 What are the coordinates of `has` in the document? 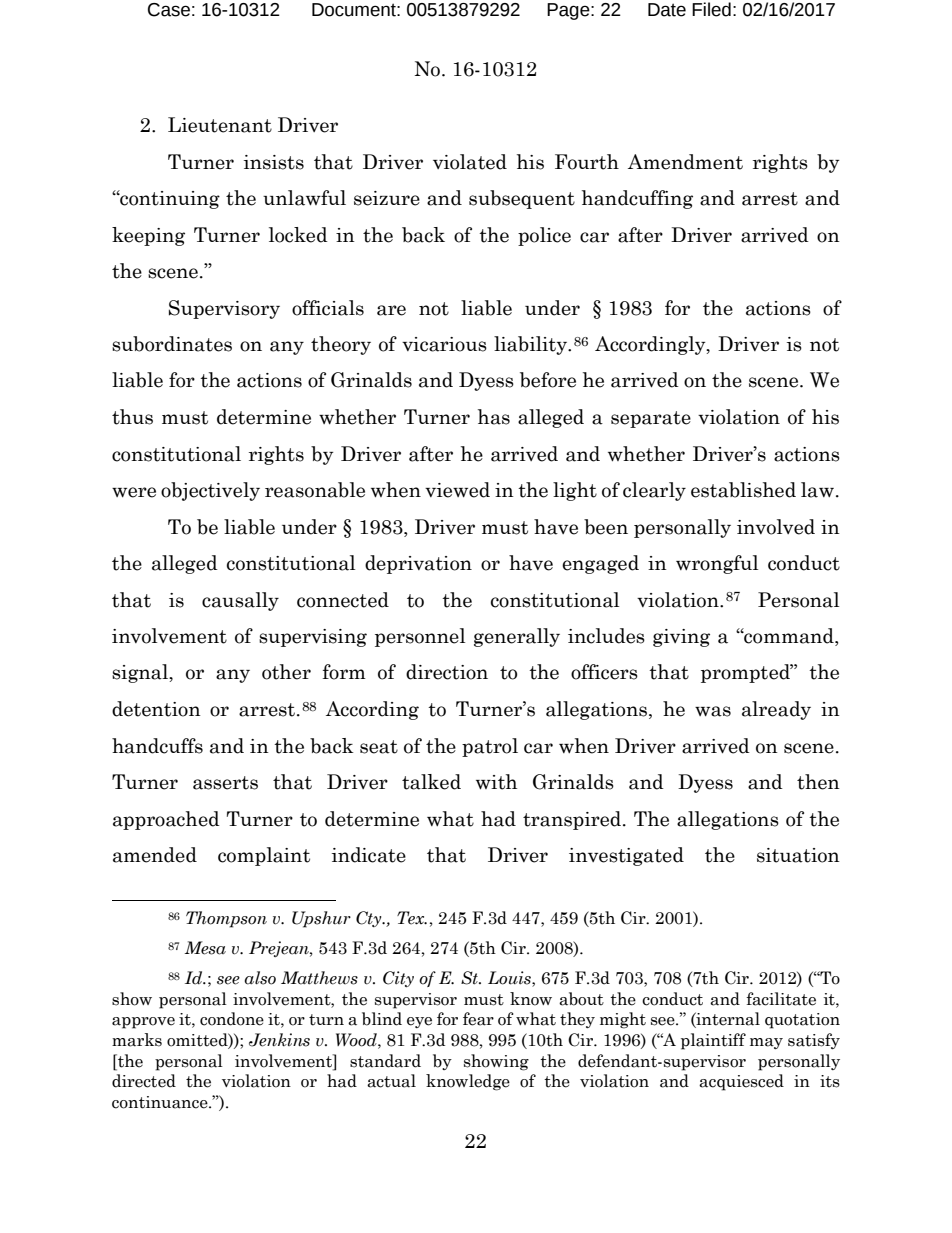 It's located at (494, 417).
